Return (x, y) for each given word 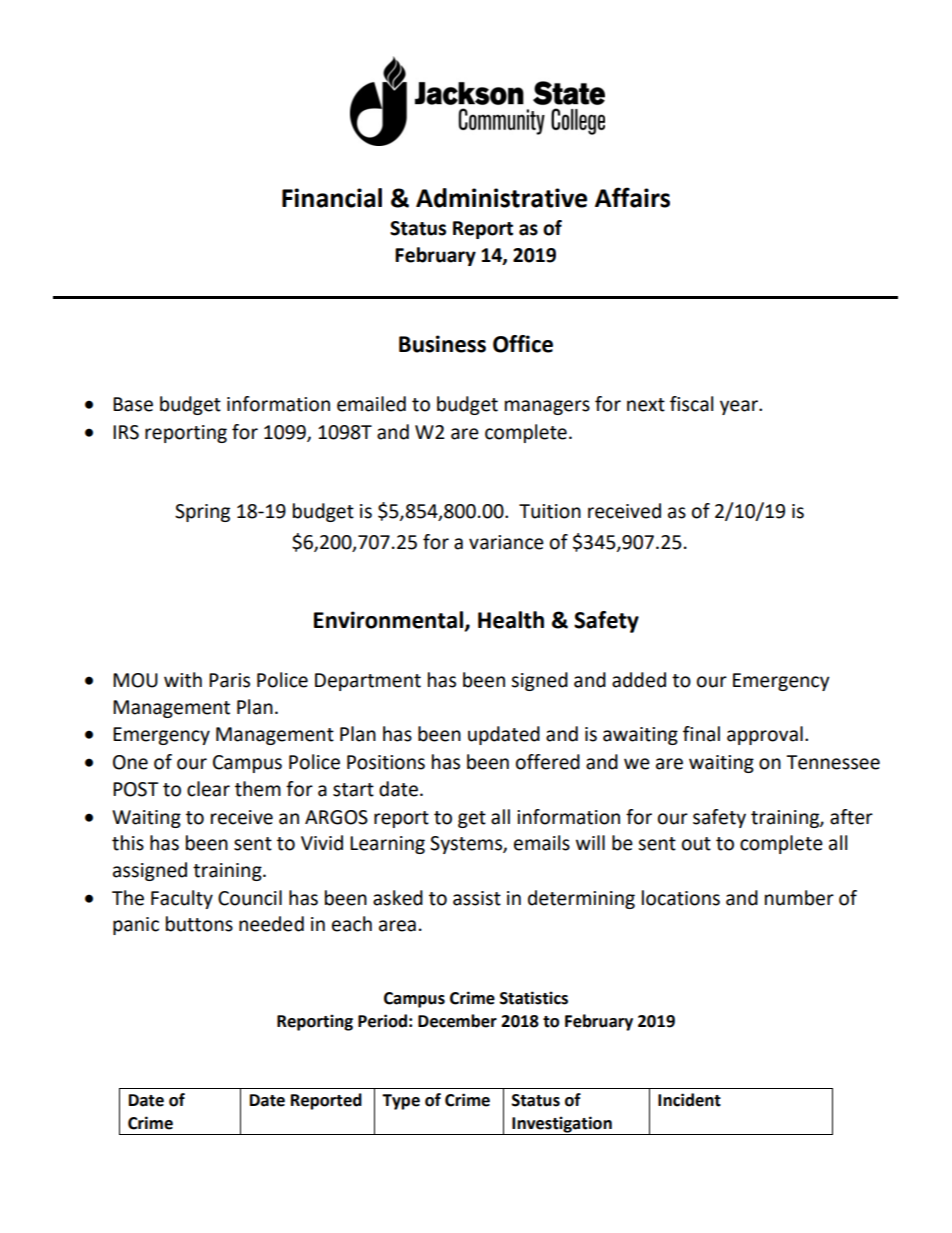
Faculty (182, 899)
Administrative (501, 198)
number (799, 898)
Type (401, 1102)
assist (477, 898)
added (639, 680)
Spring (202, 513)
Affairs (632, 197)
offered (548, 762)
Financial (332, 198)
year (740, 407)
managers (547, 407)
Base (133, 404)
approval (765, 735)
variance (506, 542)
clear (208, 789)
